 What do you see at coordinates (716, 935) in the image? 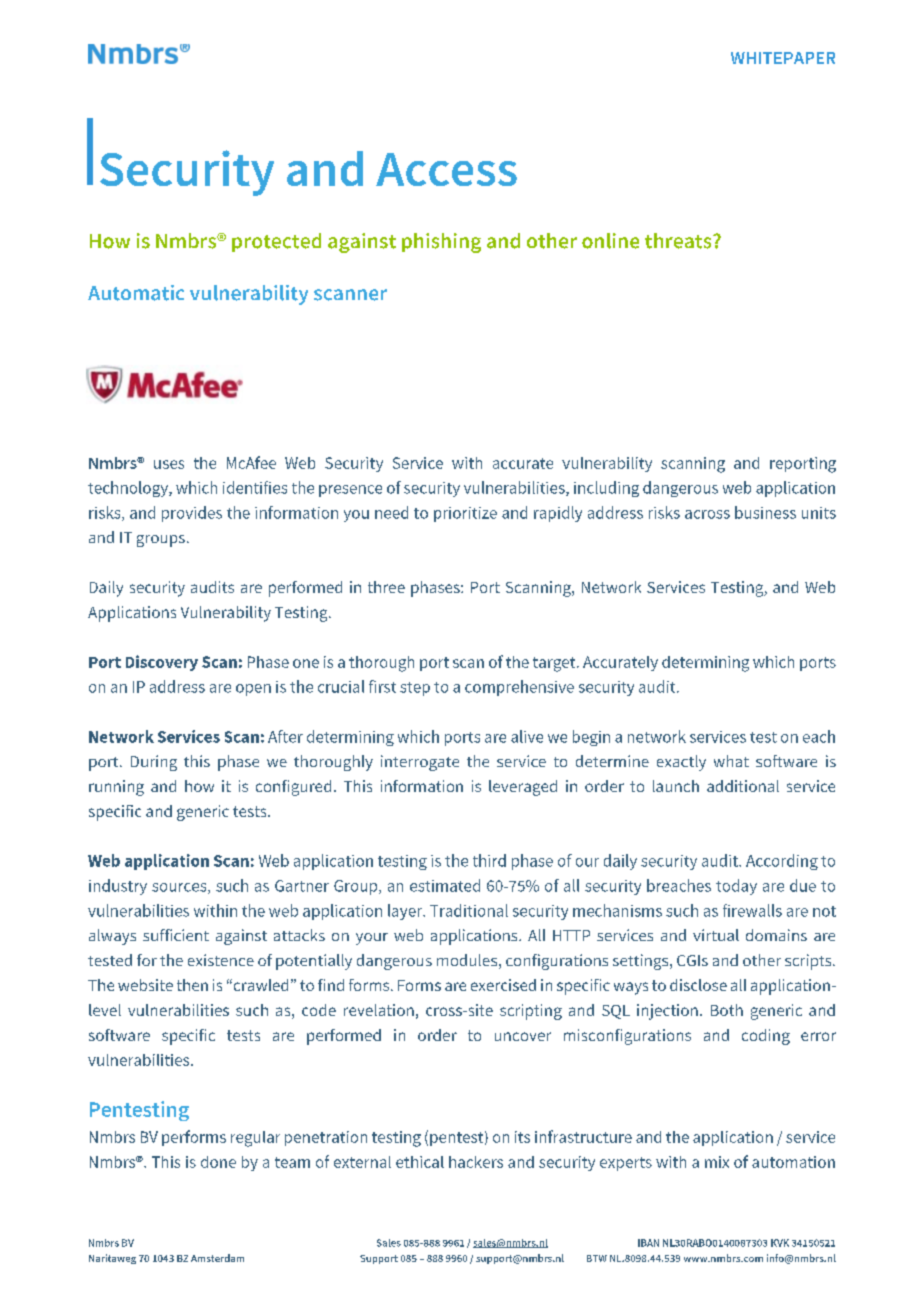
I see `virtual` at bounding box center [716, 935].
